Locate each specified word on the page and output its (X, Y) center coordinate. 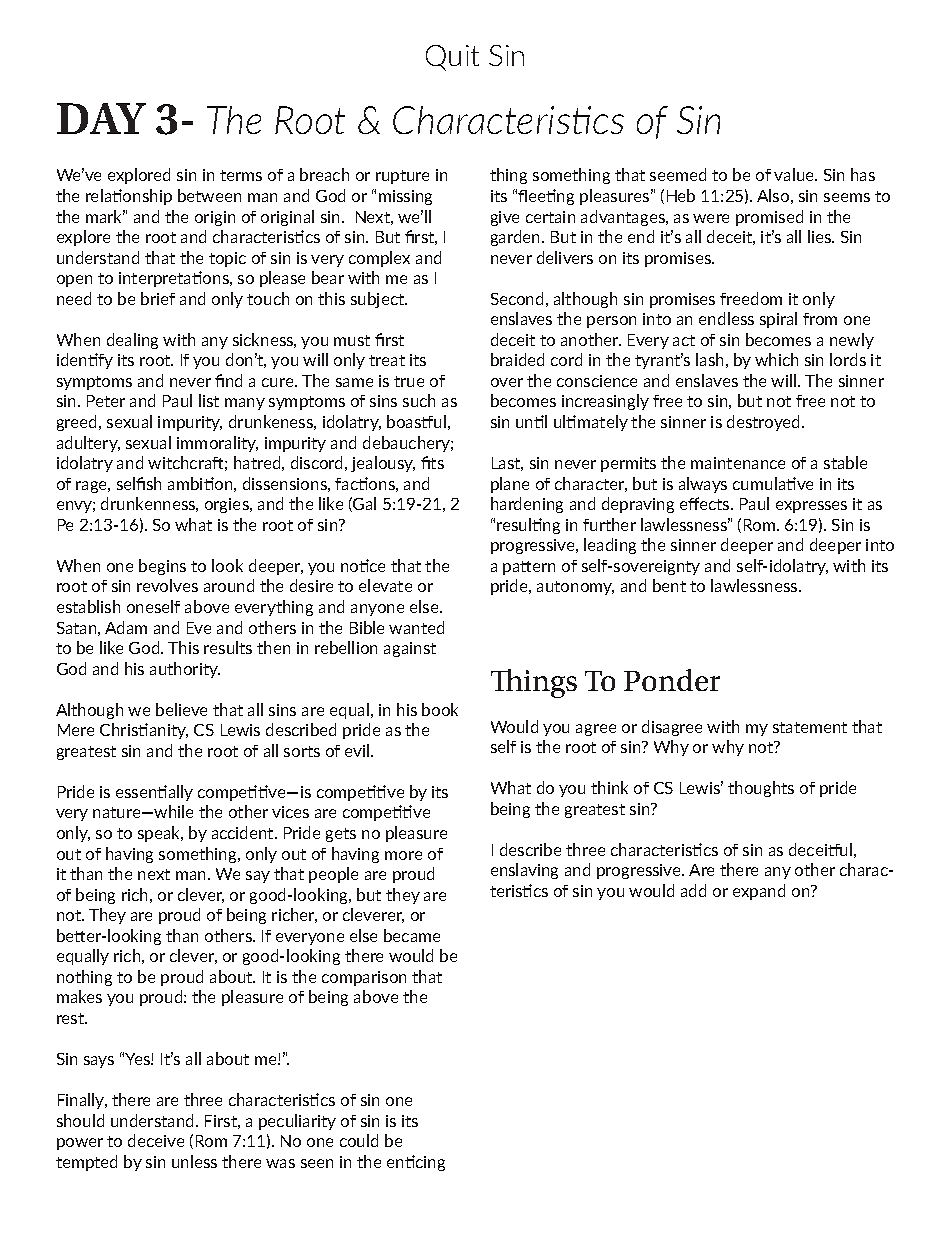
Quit (452, 58)
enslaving (524, 871)
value (795, 174)
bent (669, 585)
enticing (416, 1163)
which (776, 359)
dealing (132, 341)
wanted (416, 627)
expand (759, 892)
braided (517, 359)
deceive (156, 1140)
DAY (101, 118)
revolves (167, 585)
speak (160, 834)
